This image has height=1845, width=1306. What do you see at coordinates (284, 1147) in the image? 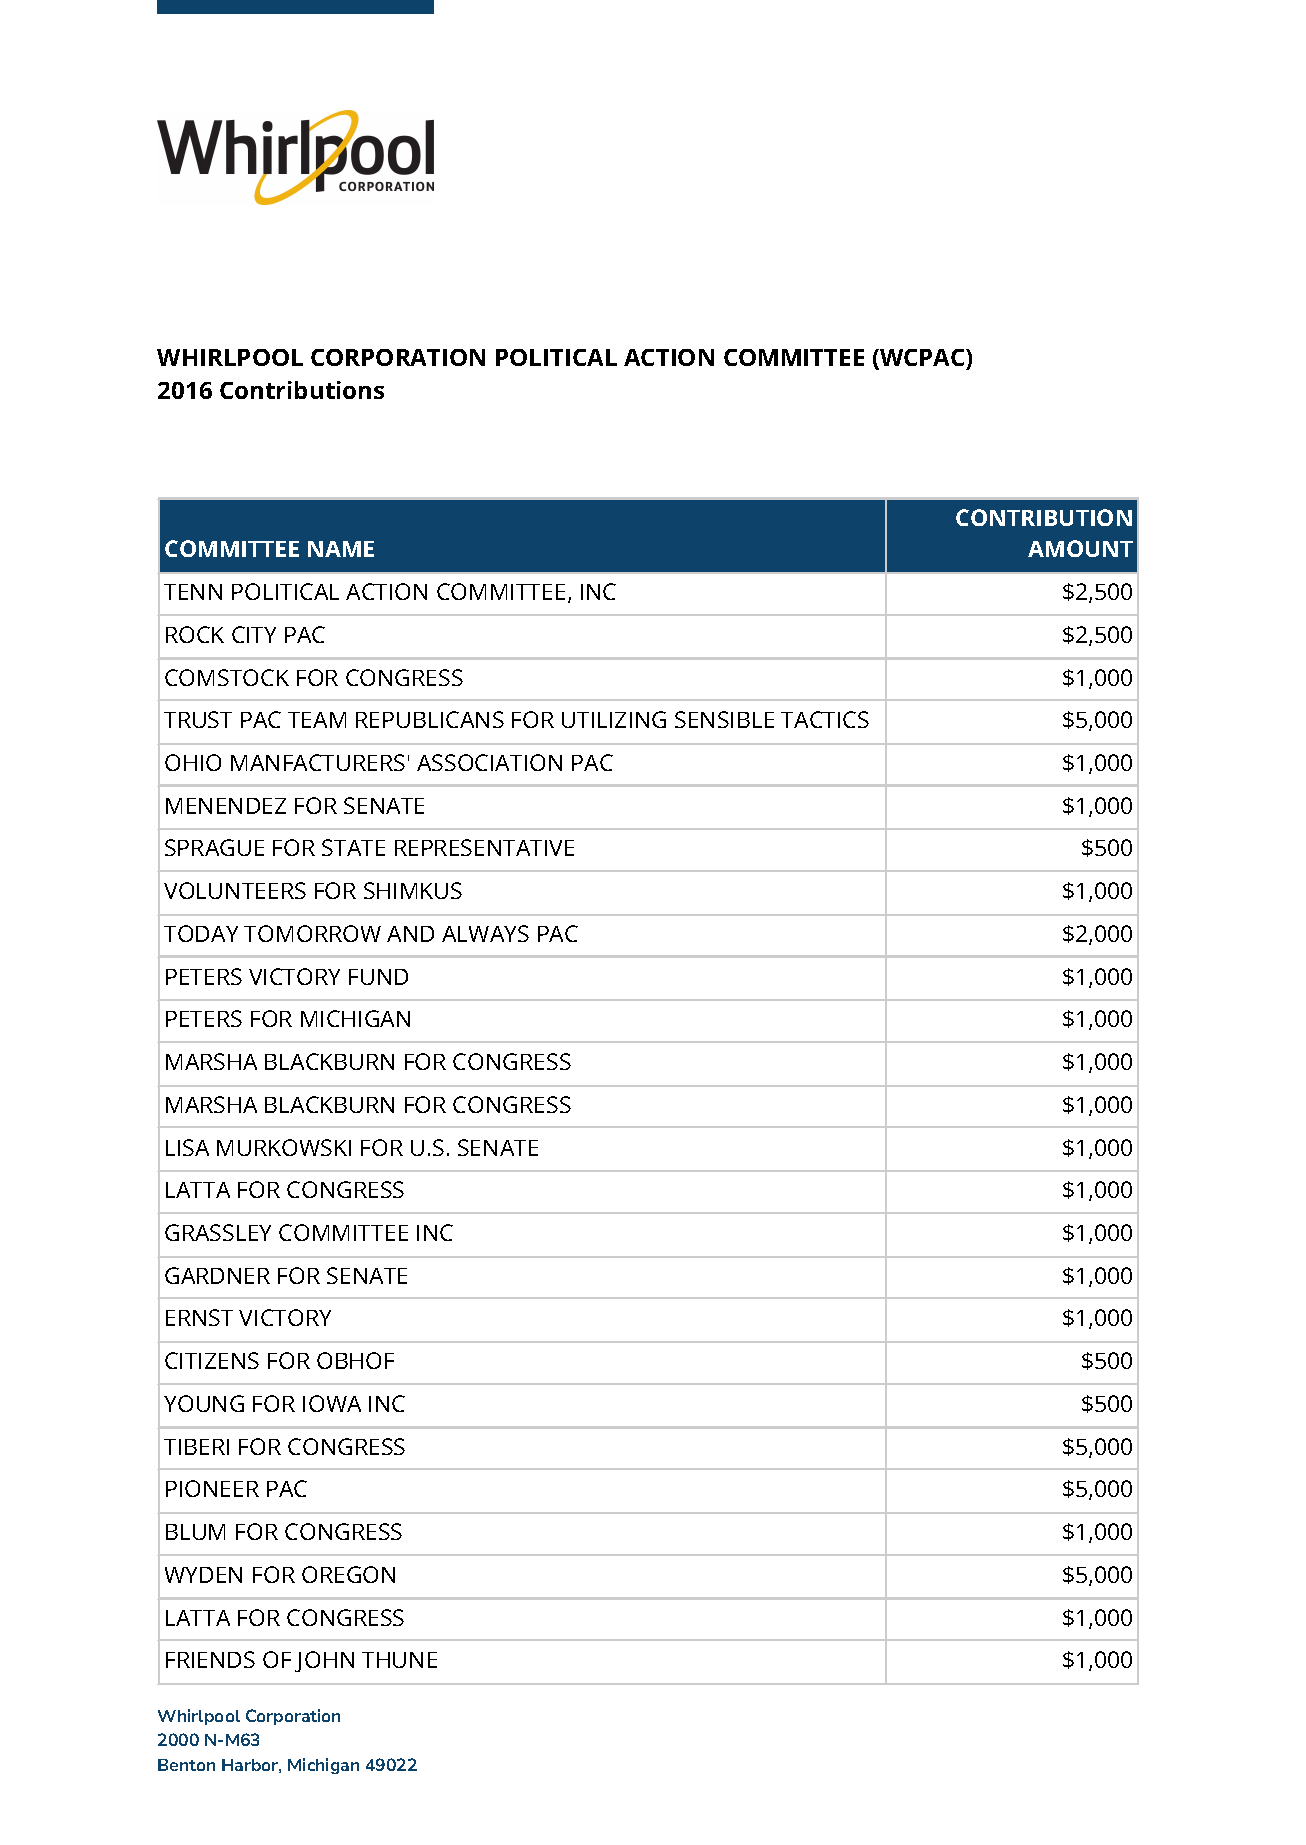
I see `MURKOWSKI` at bounding box center [284, 1147].
